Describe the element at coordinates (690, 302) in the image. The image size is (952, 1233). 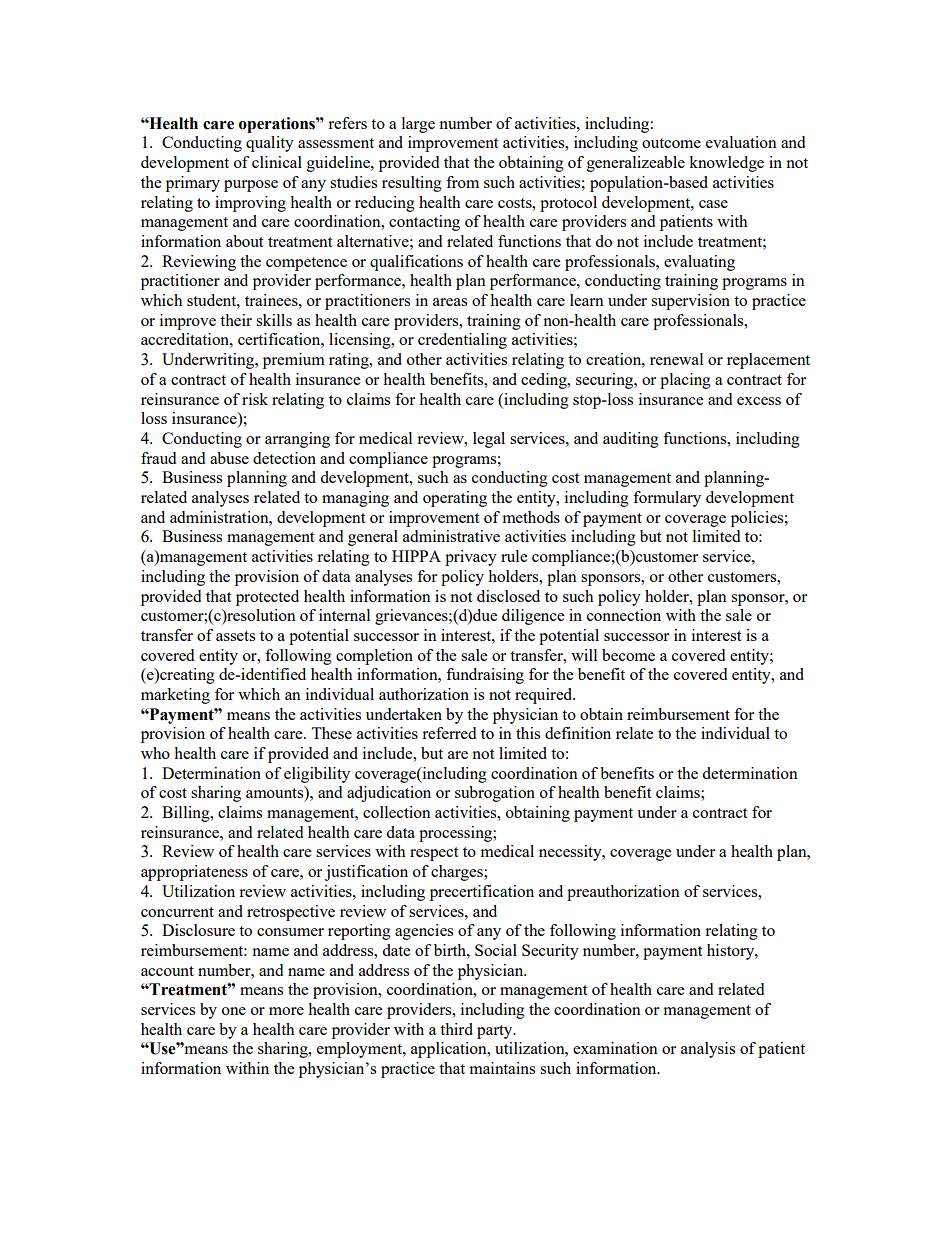
I see `supervision` at that location.
